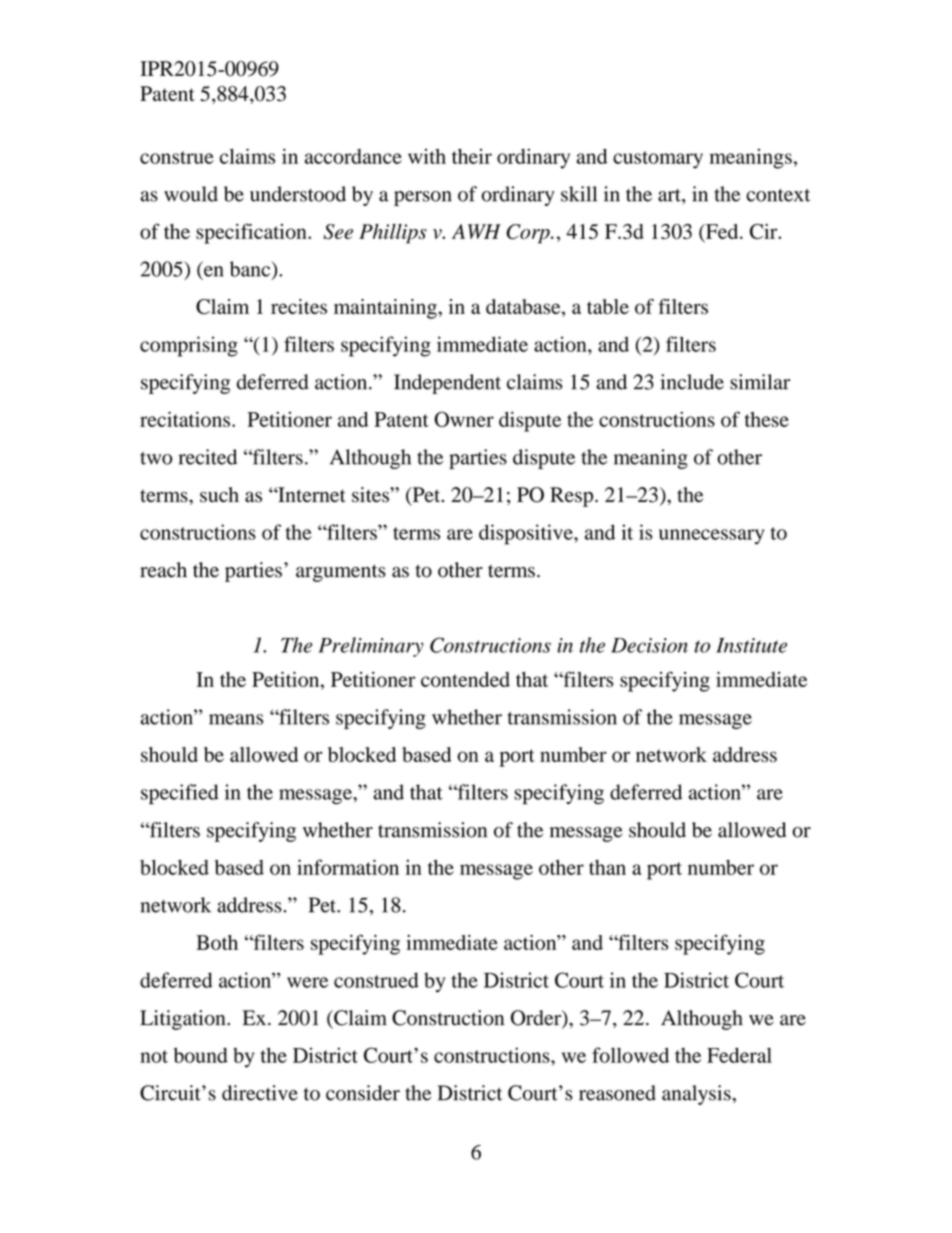 The height and width of the document is (1233, 952). Describe the element at coordinates (658, 160) in the document. I see `customary` at that location.
